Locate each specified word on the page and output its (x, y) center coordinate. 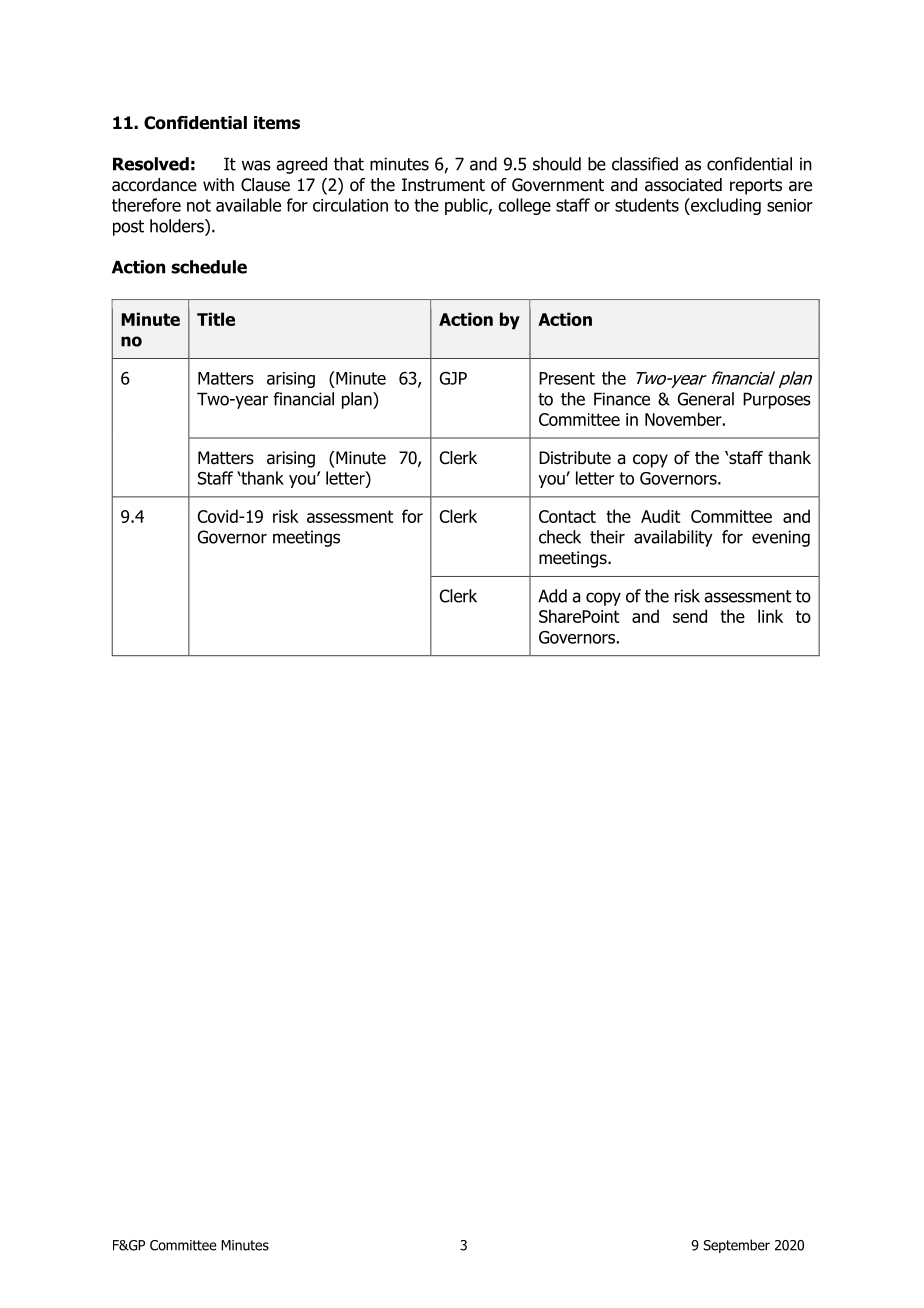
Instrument (443, 185)
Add (552, 596)
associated (683, 185)
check (560, 537)
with (218, 184)
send (690, 616)
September (736, 1246)
